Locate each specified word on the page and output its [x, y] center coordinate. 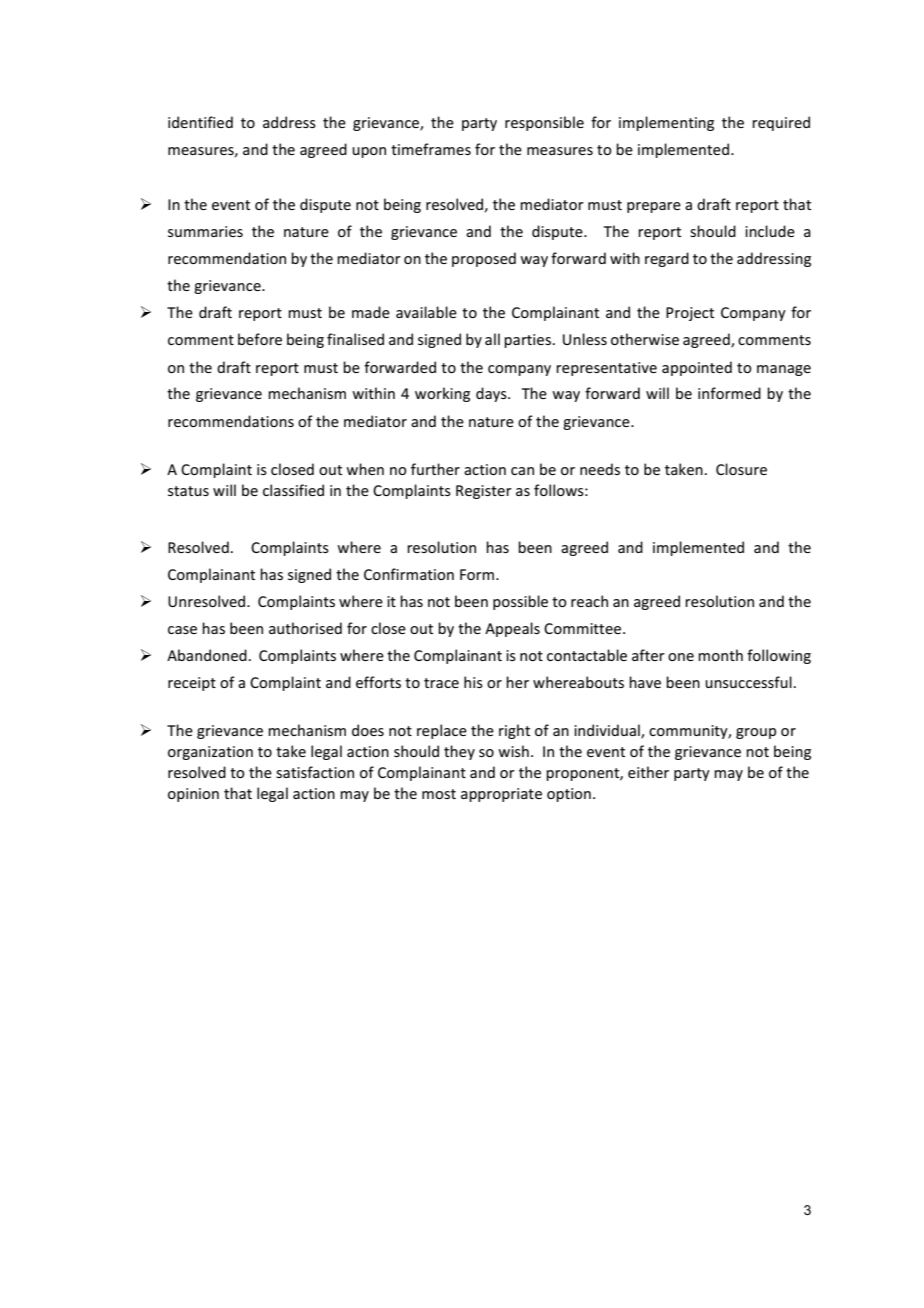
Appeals [512, 629]
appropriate [501, 795]
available [426, 312]
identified [200, 122]
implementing [666, 123]
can [522, 471]
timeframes [431, 149]
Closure [741, 469]
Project [690, 314]
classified [293, 490]
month [720, 655]
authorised [305, 628]
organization [210, 753]
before [260, 339]
